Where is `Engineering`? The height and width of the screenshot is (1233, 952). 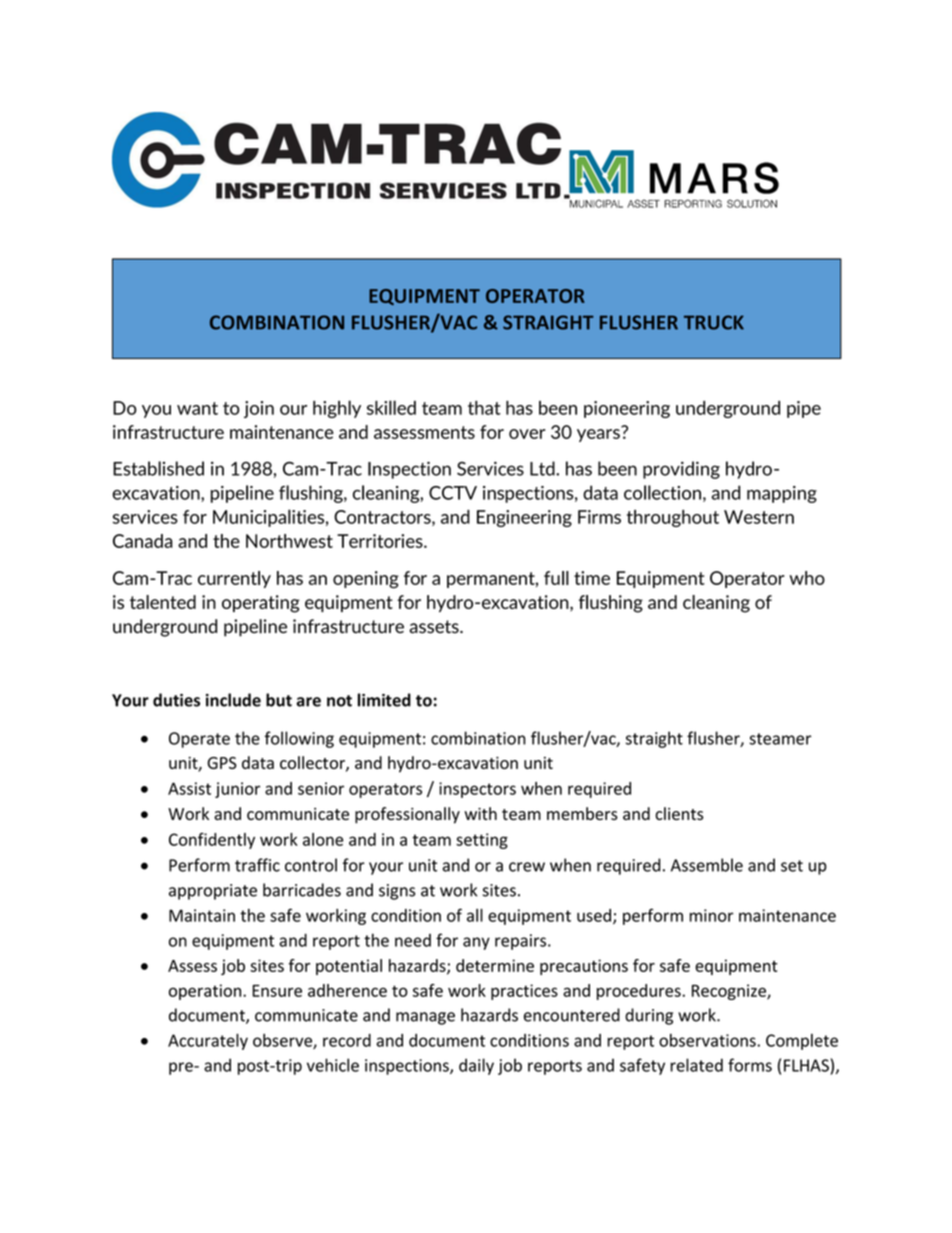
Engineering is located at coordinates (524, 518).
